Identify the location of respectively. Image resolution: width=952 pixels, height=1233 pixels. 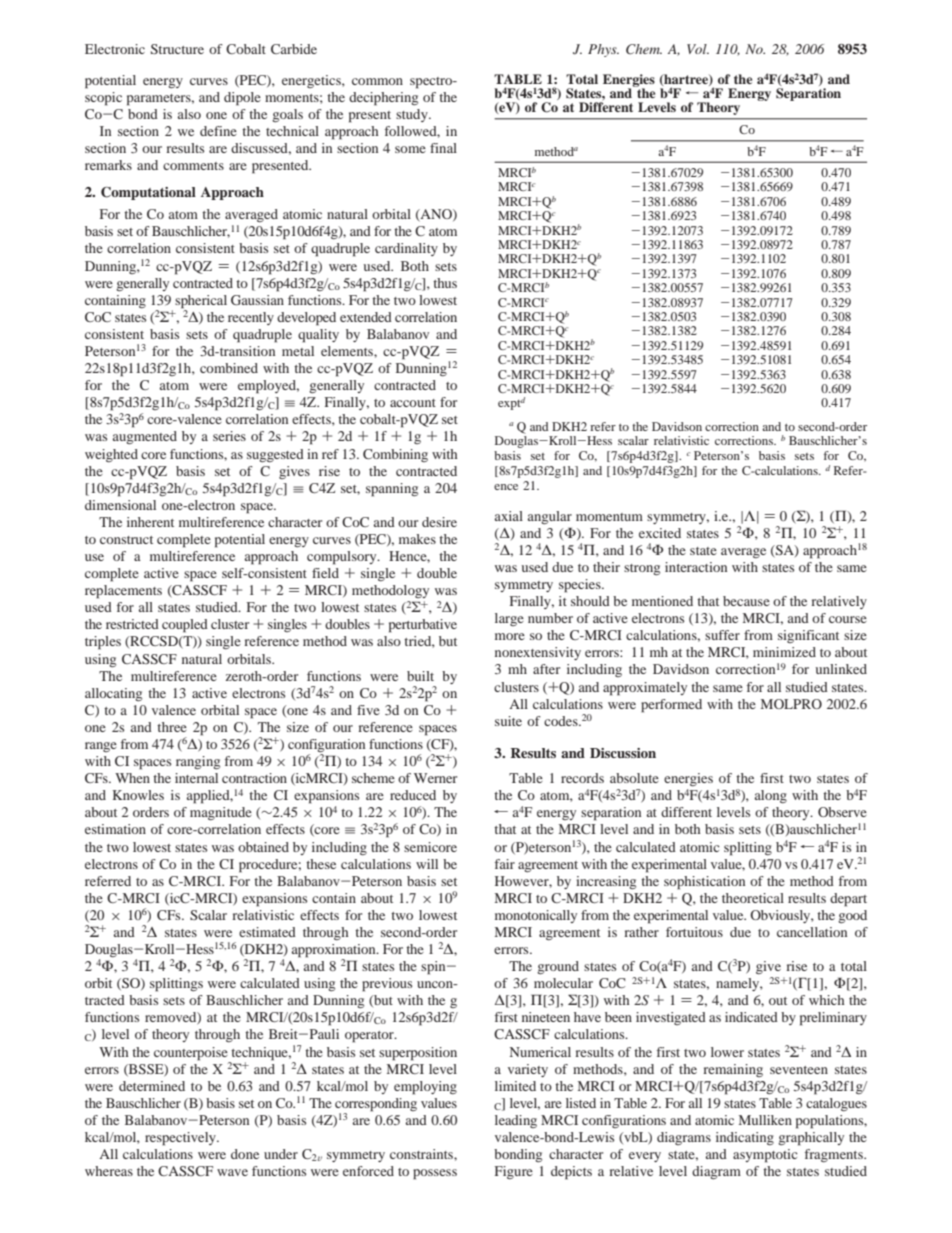
(181, 1139).
